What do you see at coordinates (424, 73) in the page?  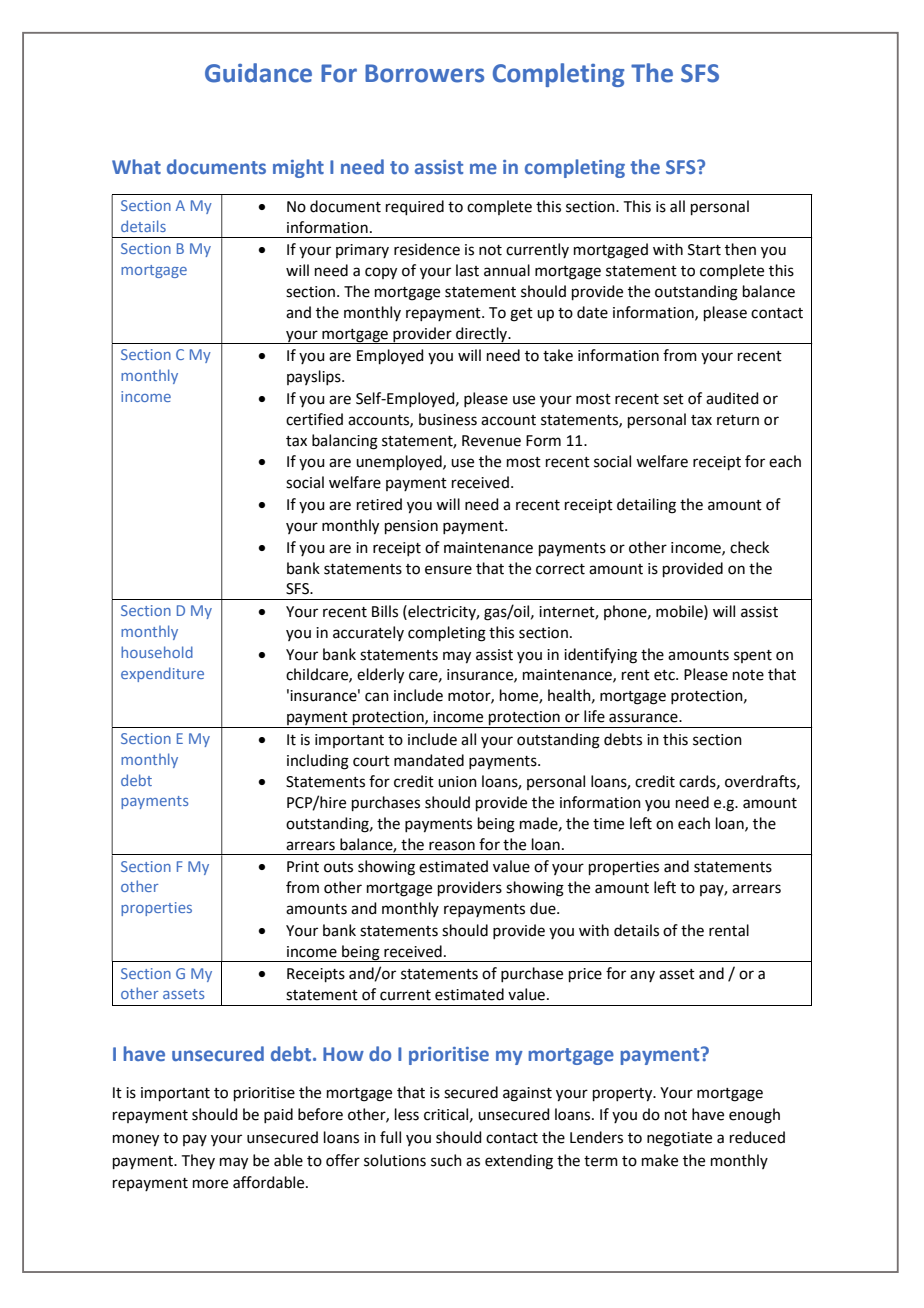 I see `Borrowers` at bounding box center [424, 73].
